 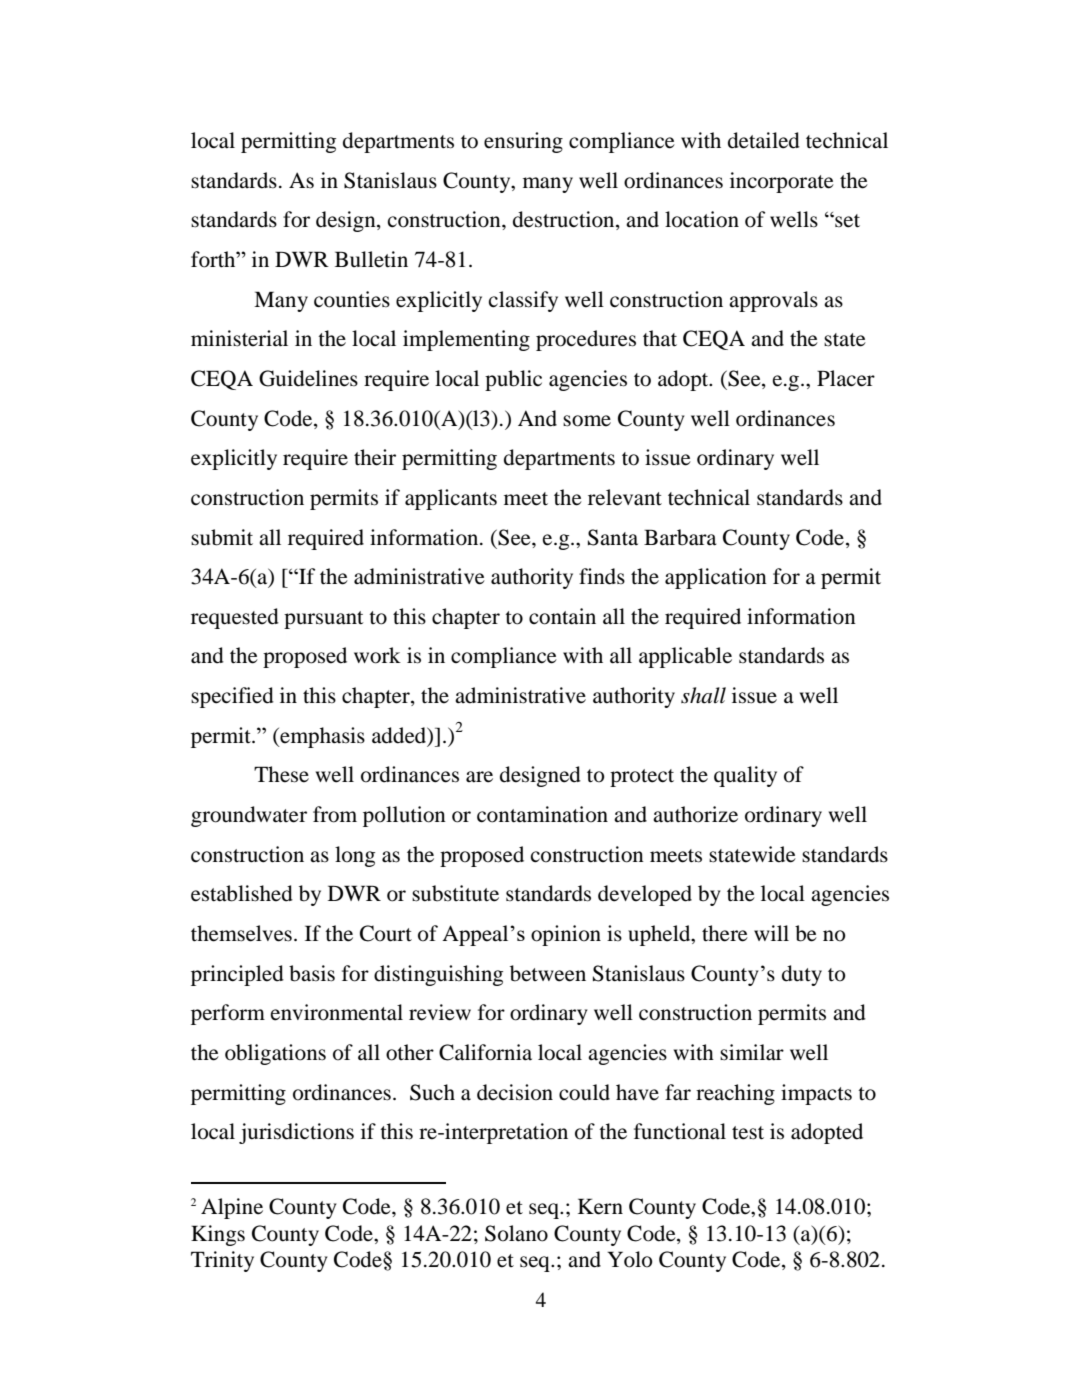 I want to click on submit, so click(x=222, y=537).
